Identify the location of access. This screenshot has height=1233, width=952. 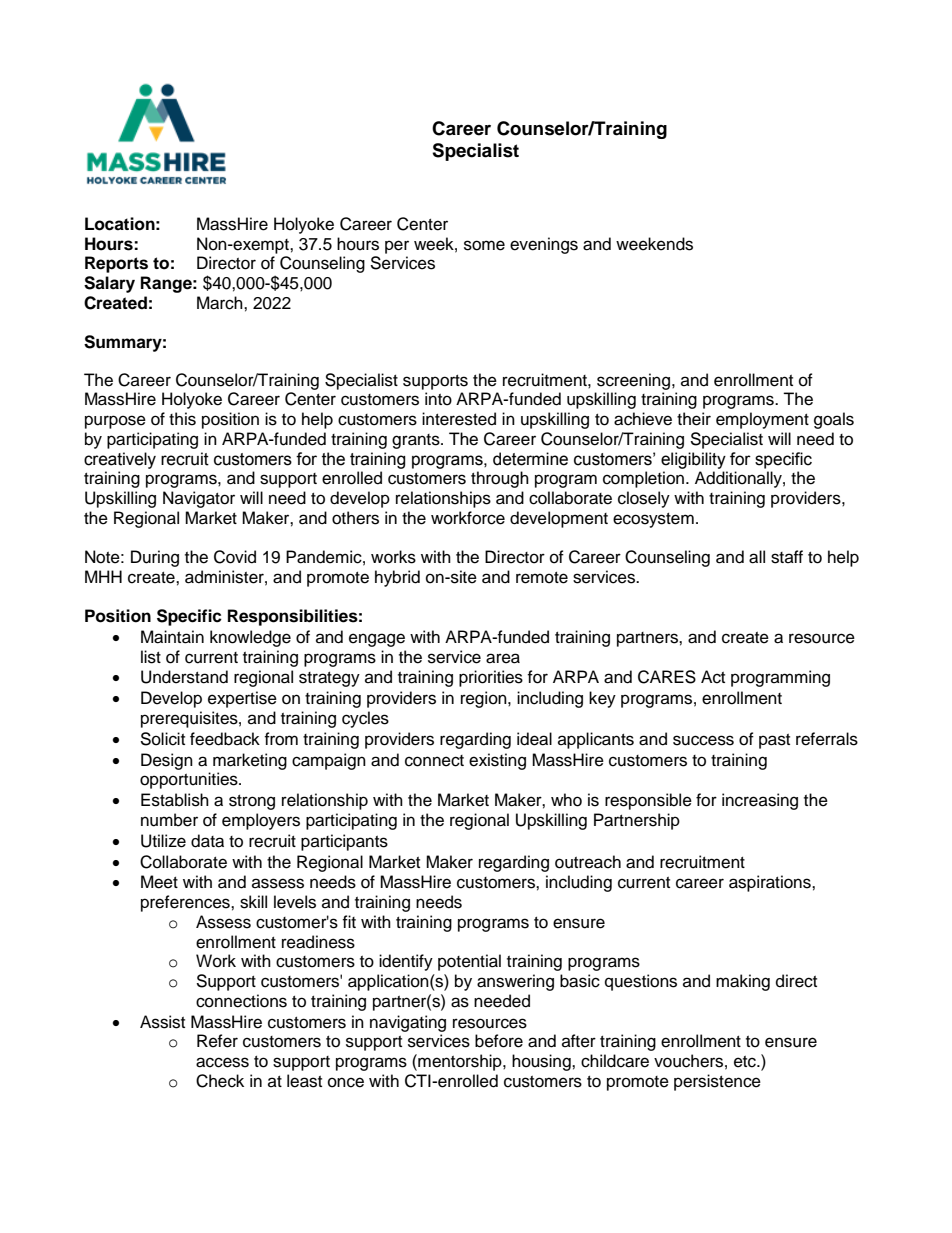
(222, 1062).
